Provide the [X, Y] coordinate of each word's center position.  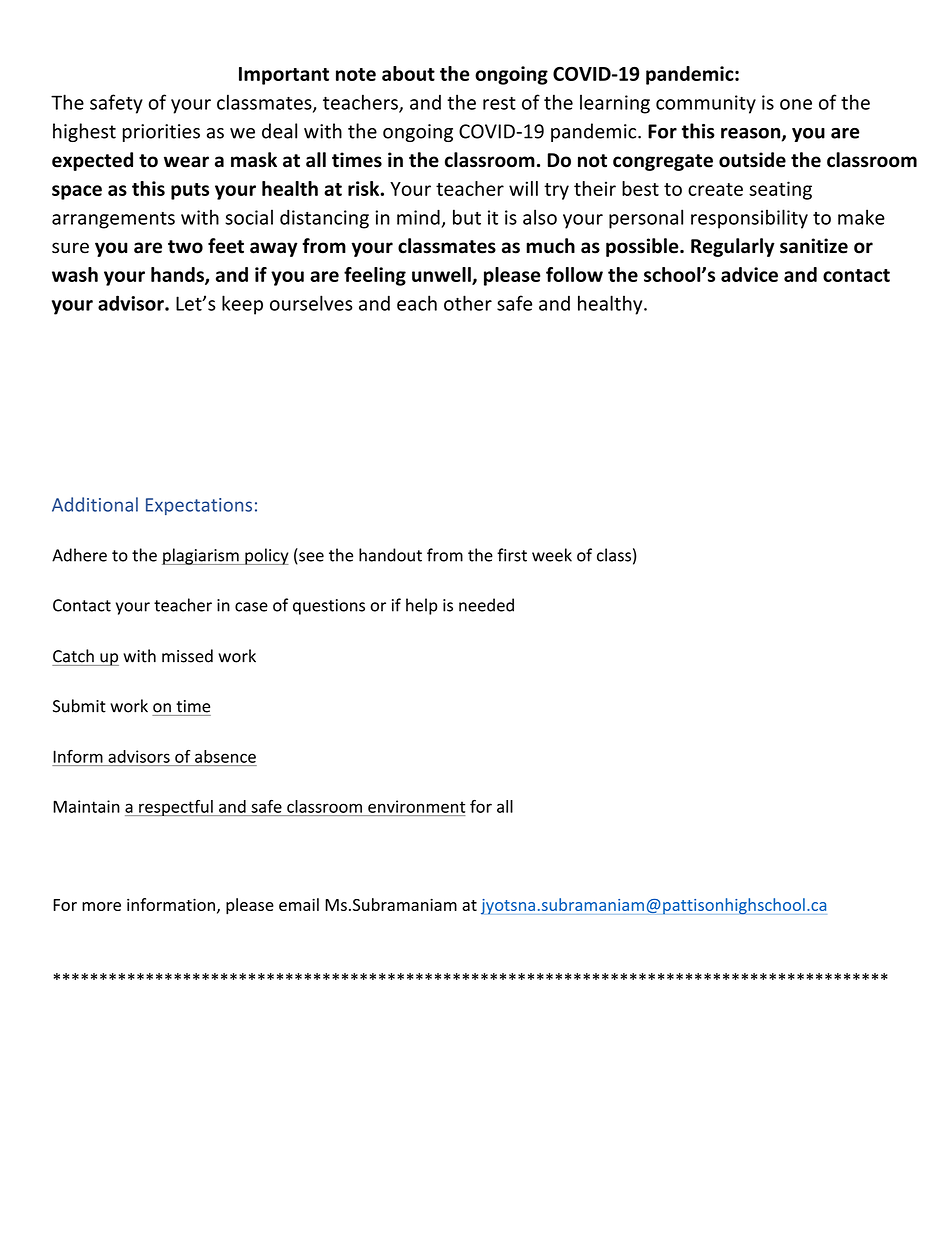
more [101, 906]
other [468, 303]
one [796, 104]
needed [486, 605]
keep [242, 305]
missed [187, 656]
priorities [161, 133]
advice [749, 274]
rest [499, 103]
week [552, 555]
